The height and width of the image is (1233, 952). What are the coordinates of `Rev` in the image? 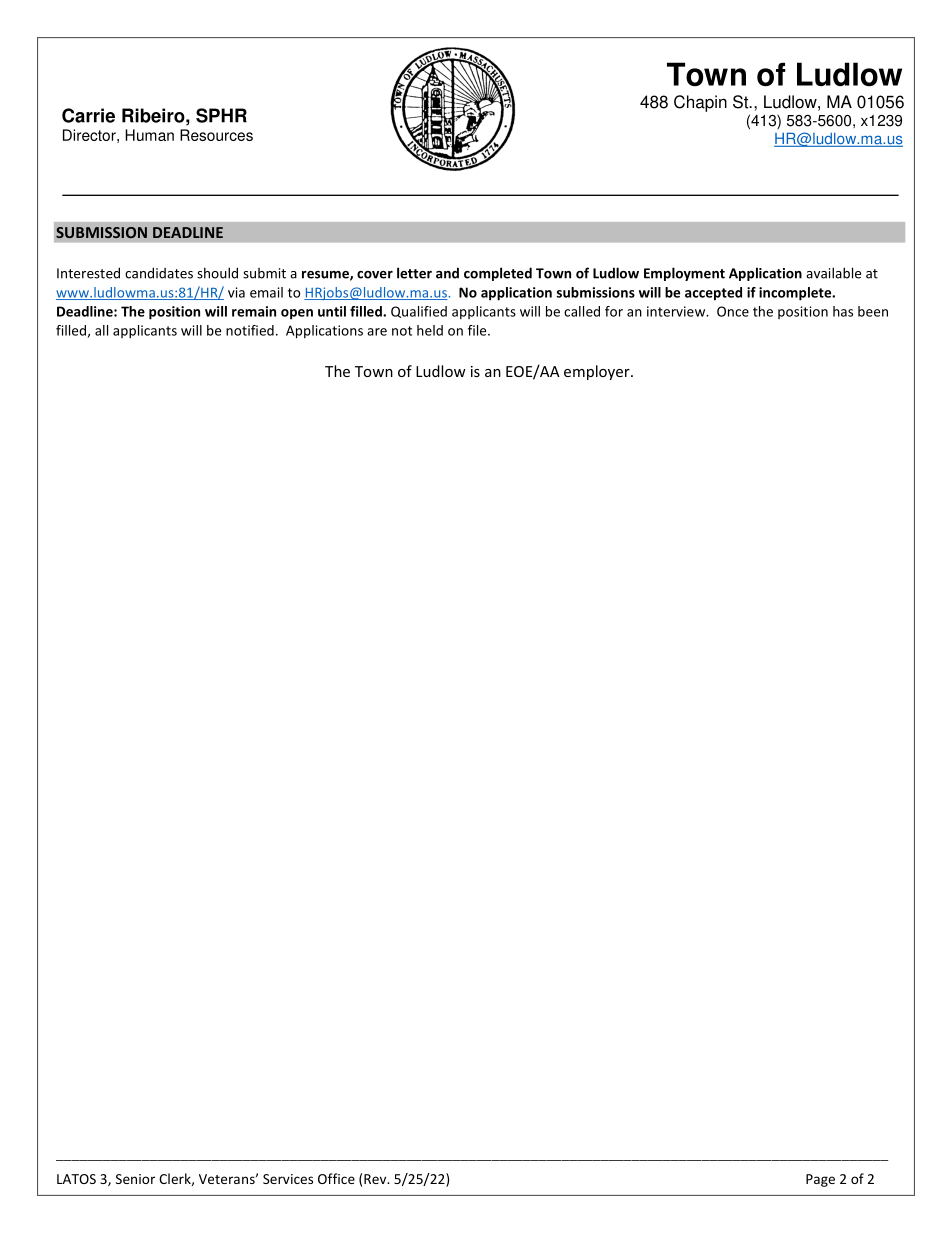 It's located at (376, 1179).
